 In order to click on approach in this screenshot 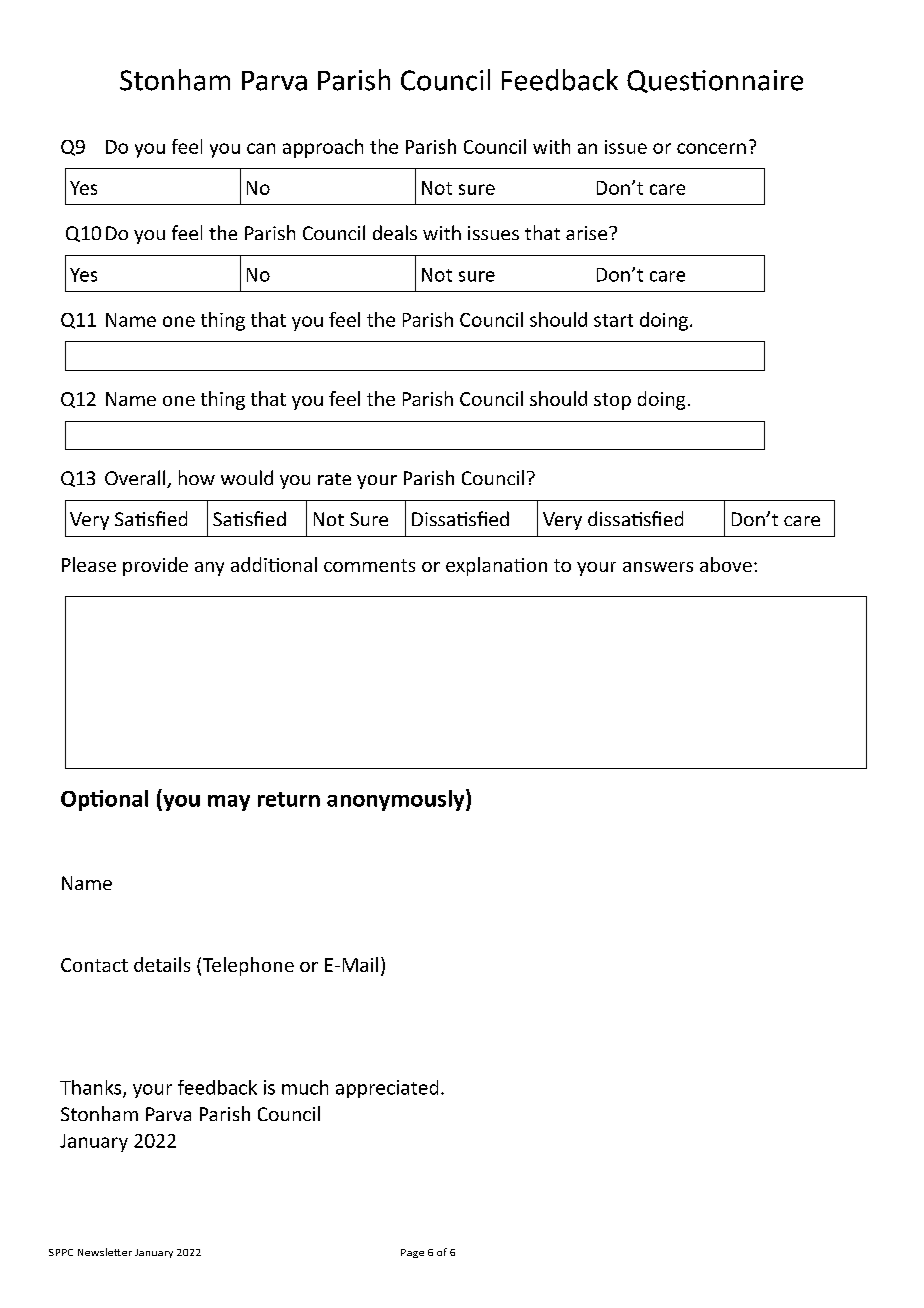, I will do `click(323, 148)`.
